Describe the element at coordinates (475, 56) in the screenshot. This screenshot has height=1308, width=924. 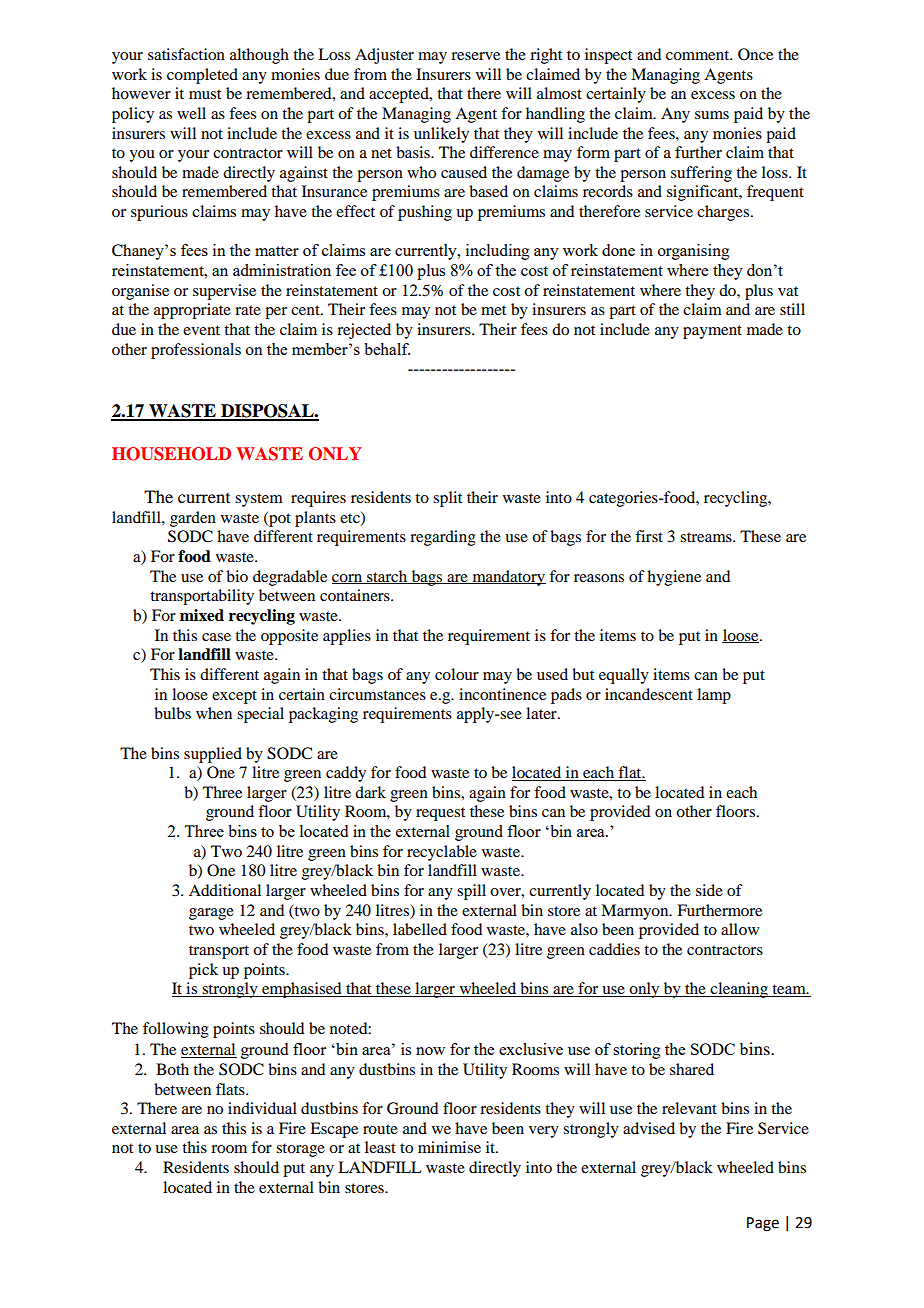
I see `reserve` at that location.
